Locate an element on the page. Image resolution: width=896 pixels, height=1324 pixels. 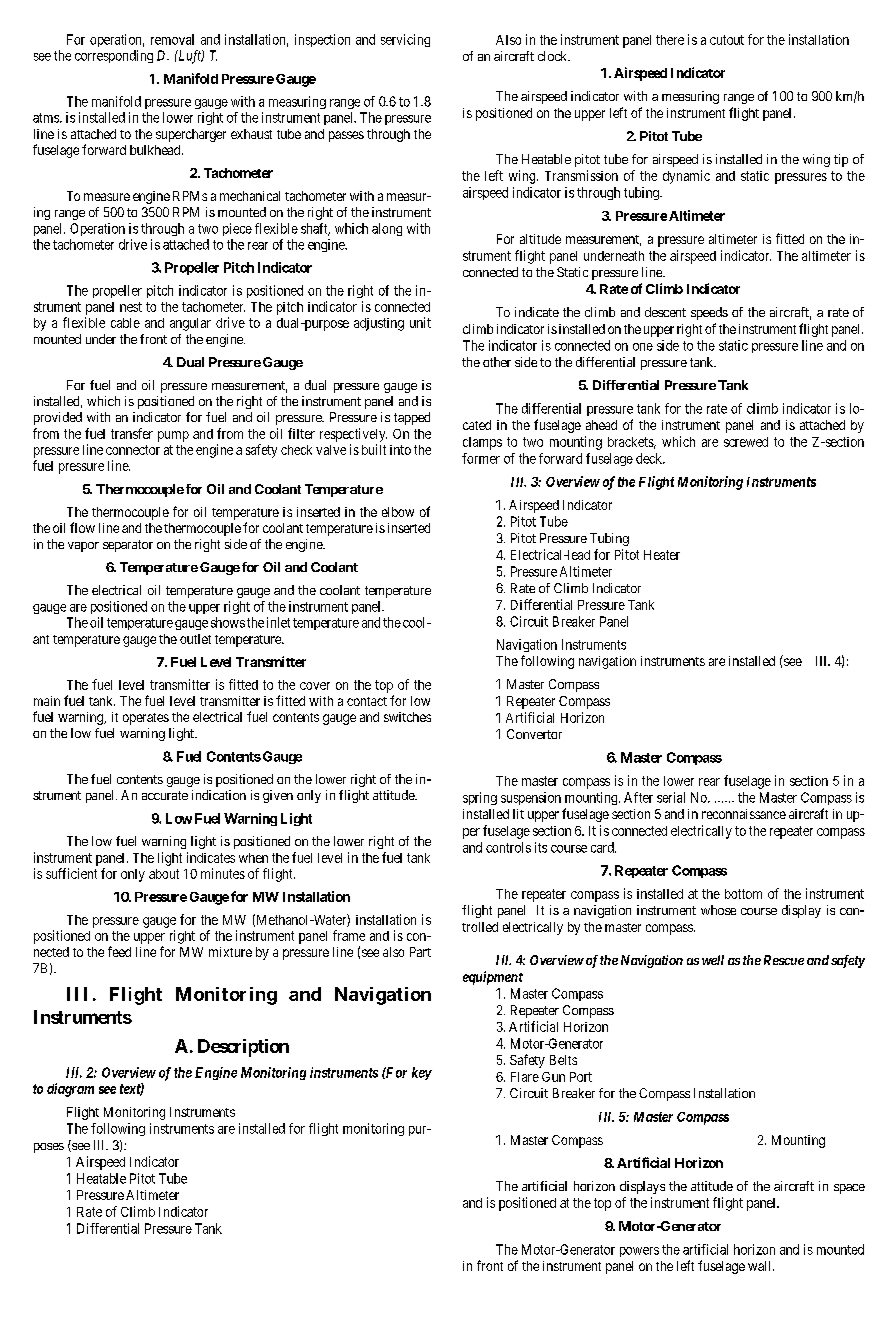
switches is located at coordinates (407, 717).
